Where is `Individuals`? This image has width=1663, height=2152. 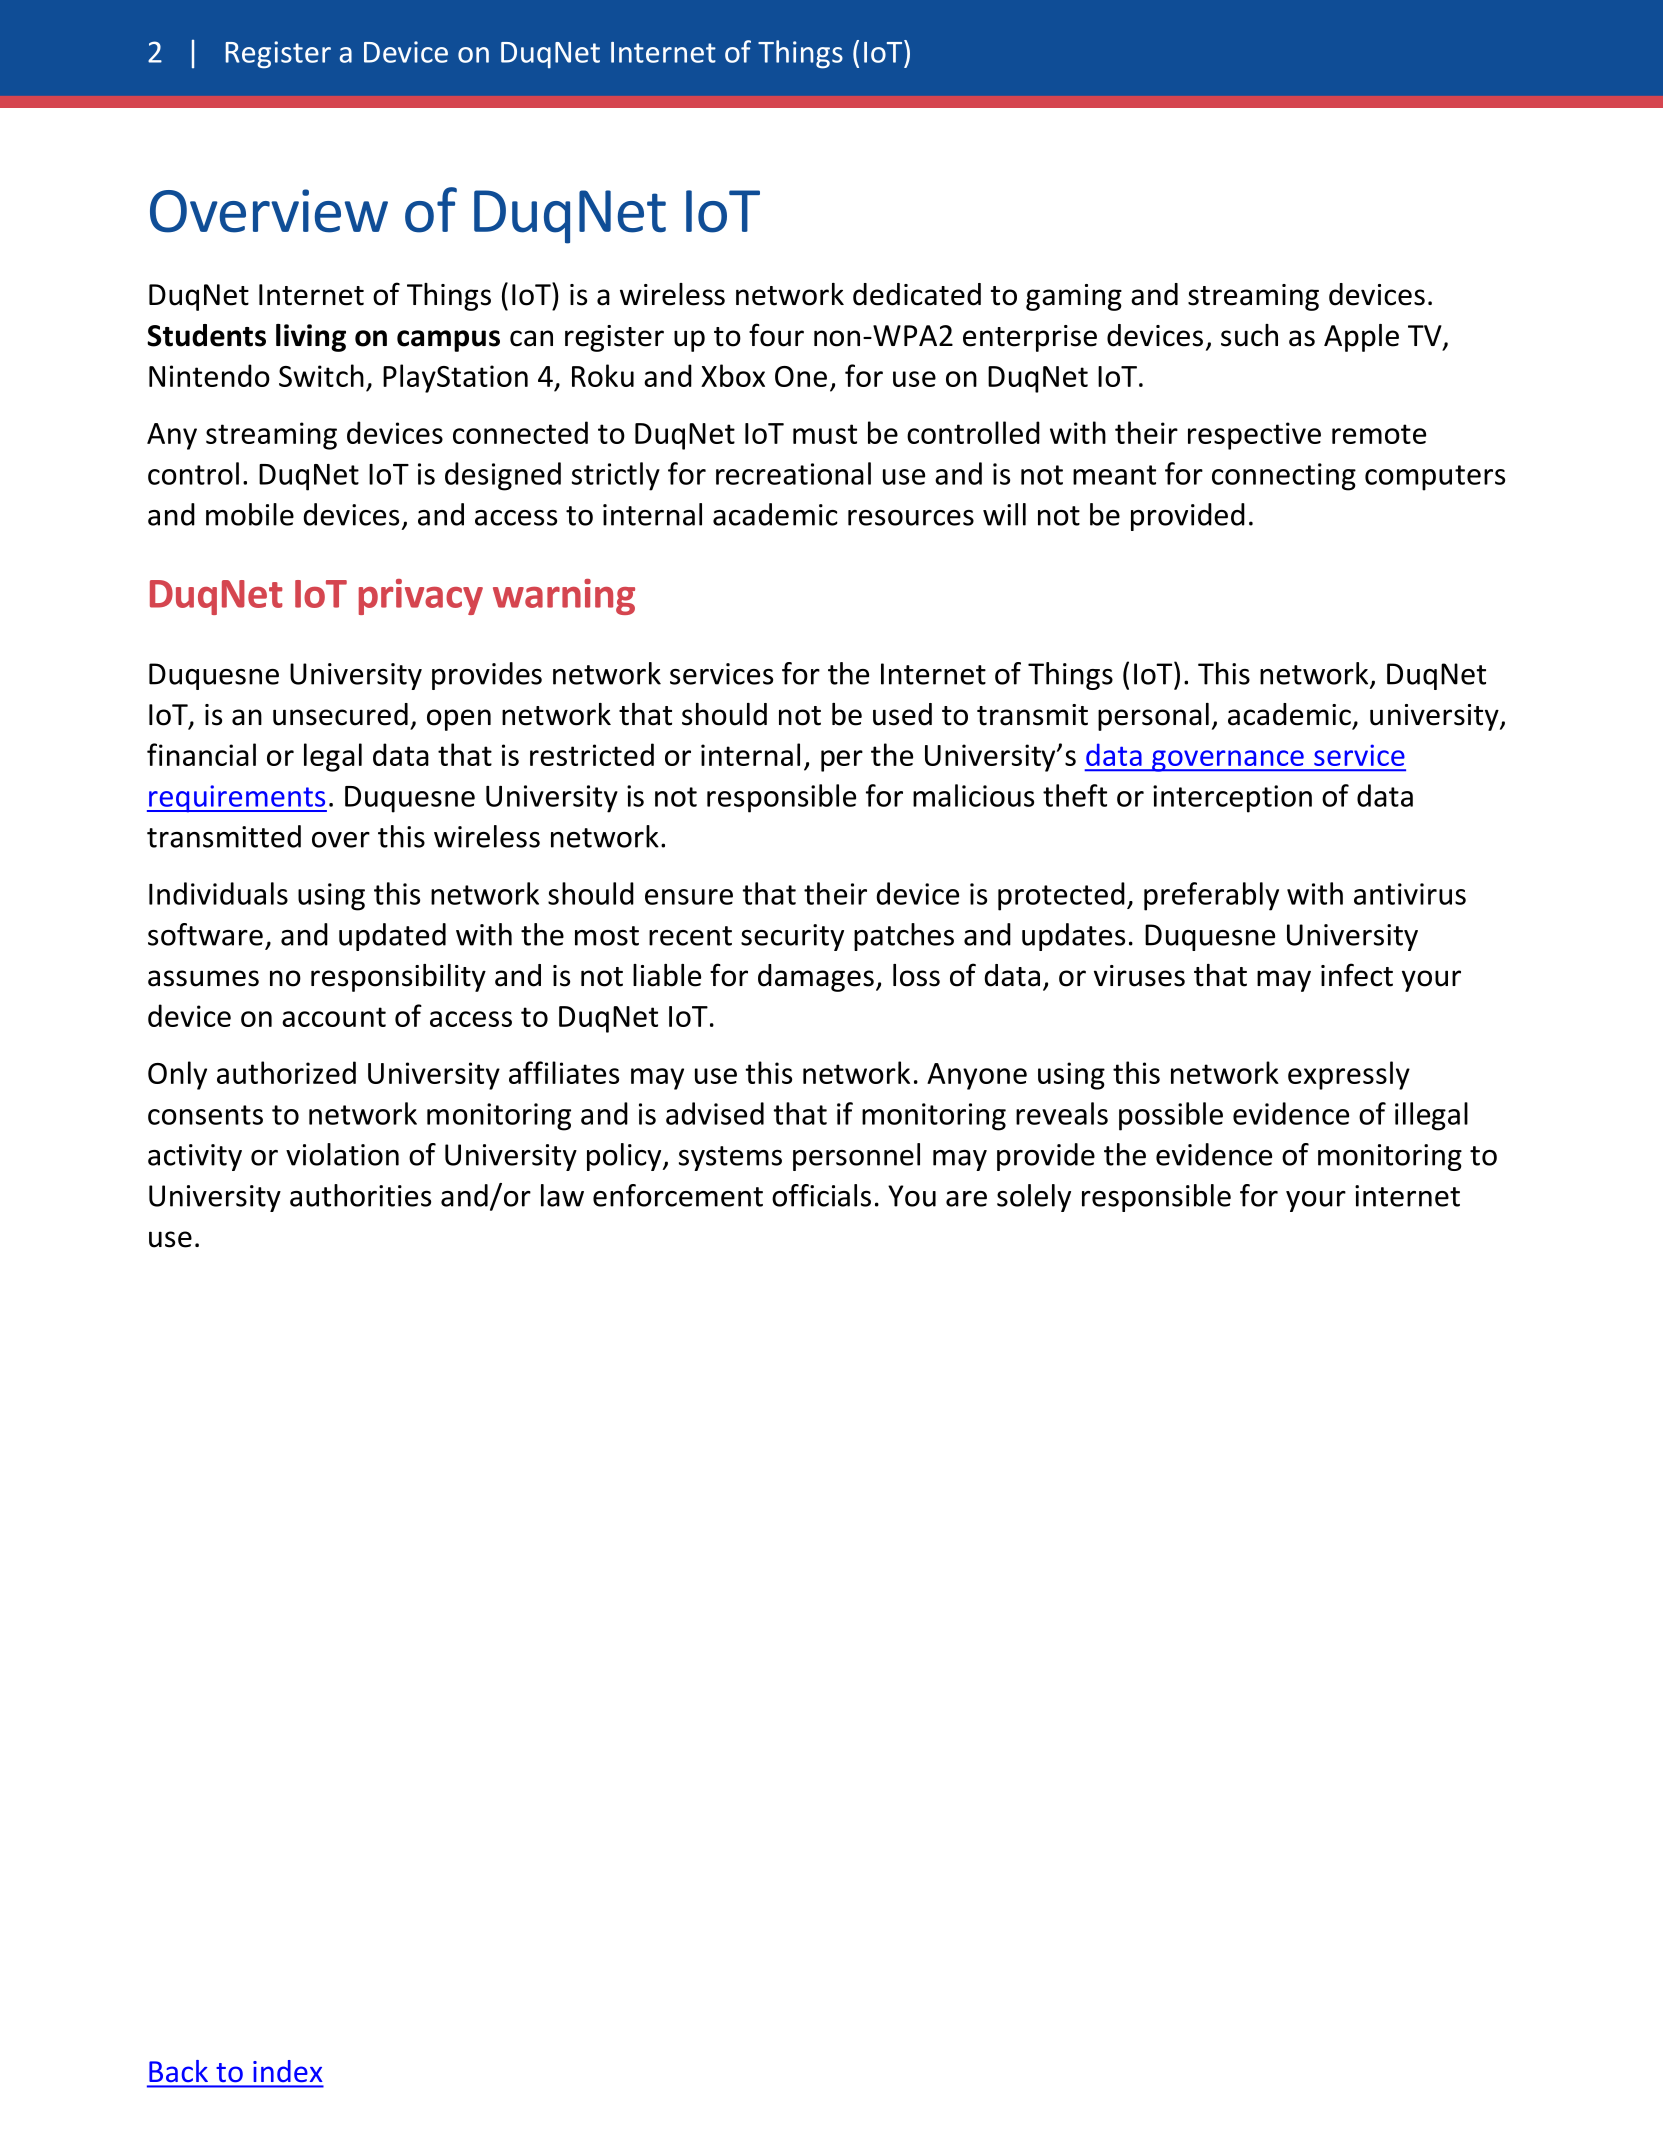
Individuals is located at coordinates (218, 893).
